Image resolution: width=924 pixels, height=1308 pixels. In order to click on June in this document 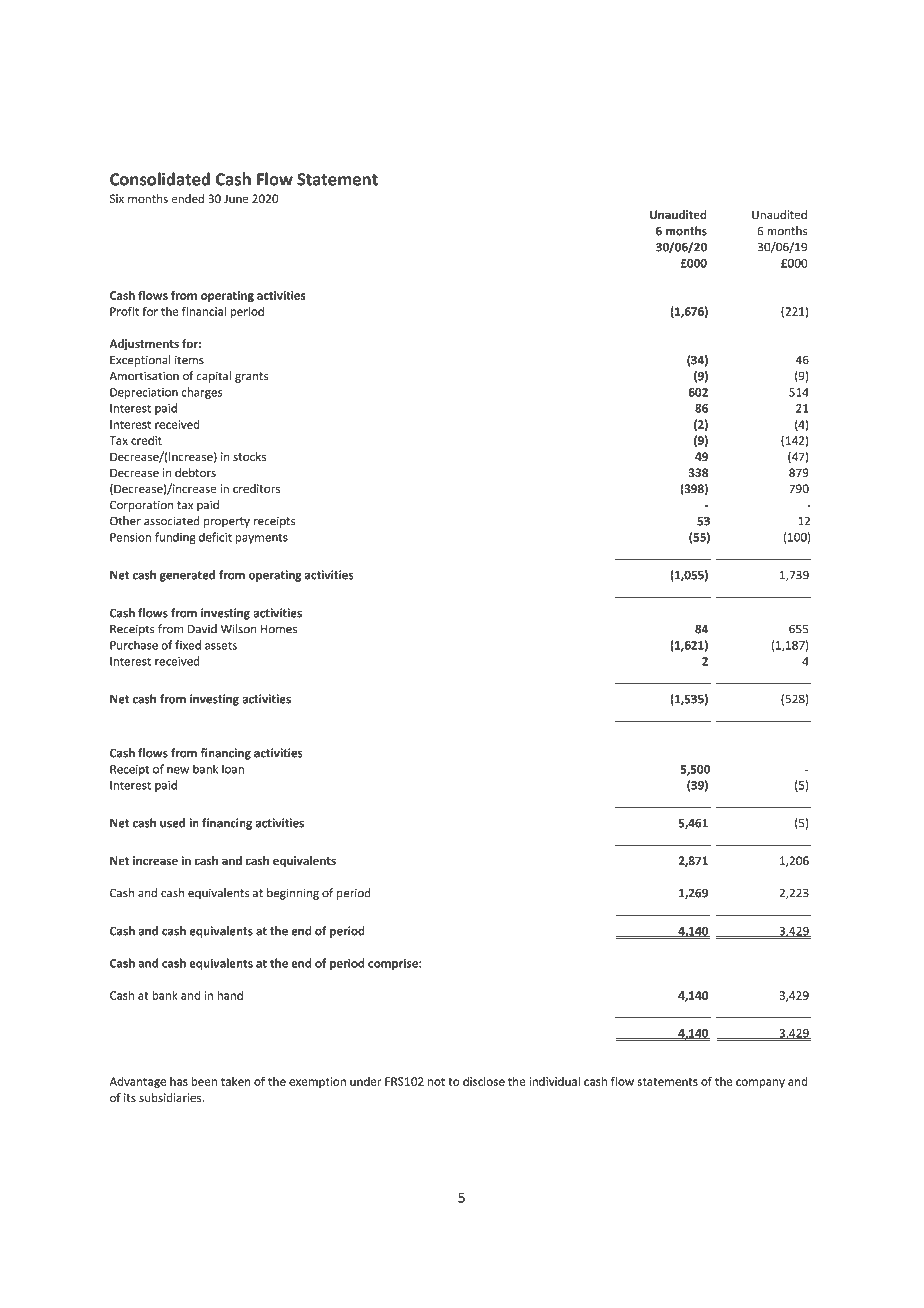, I will do `click(236, 198)`.
